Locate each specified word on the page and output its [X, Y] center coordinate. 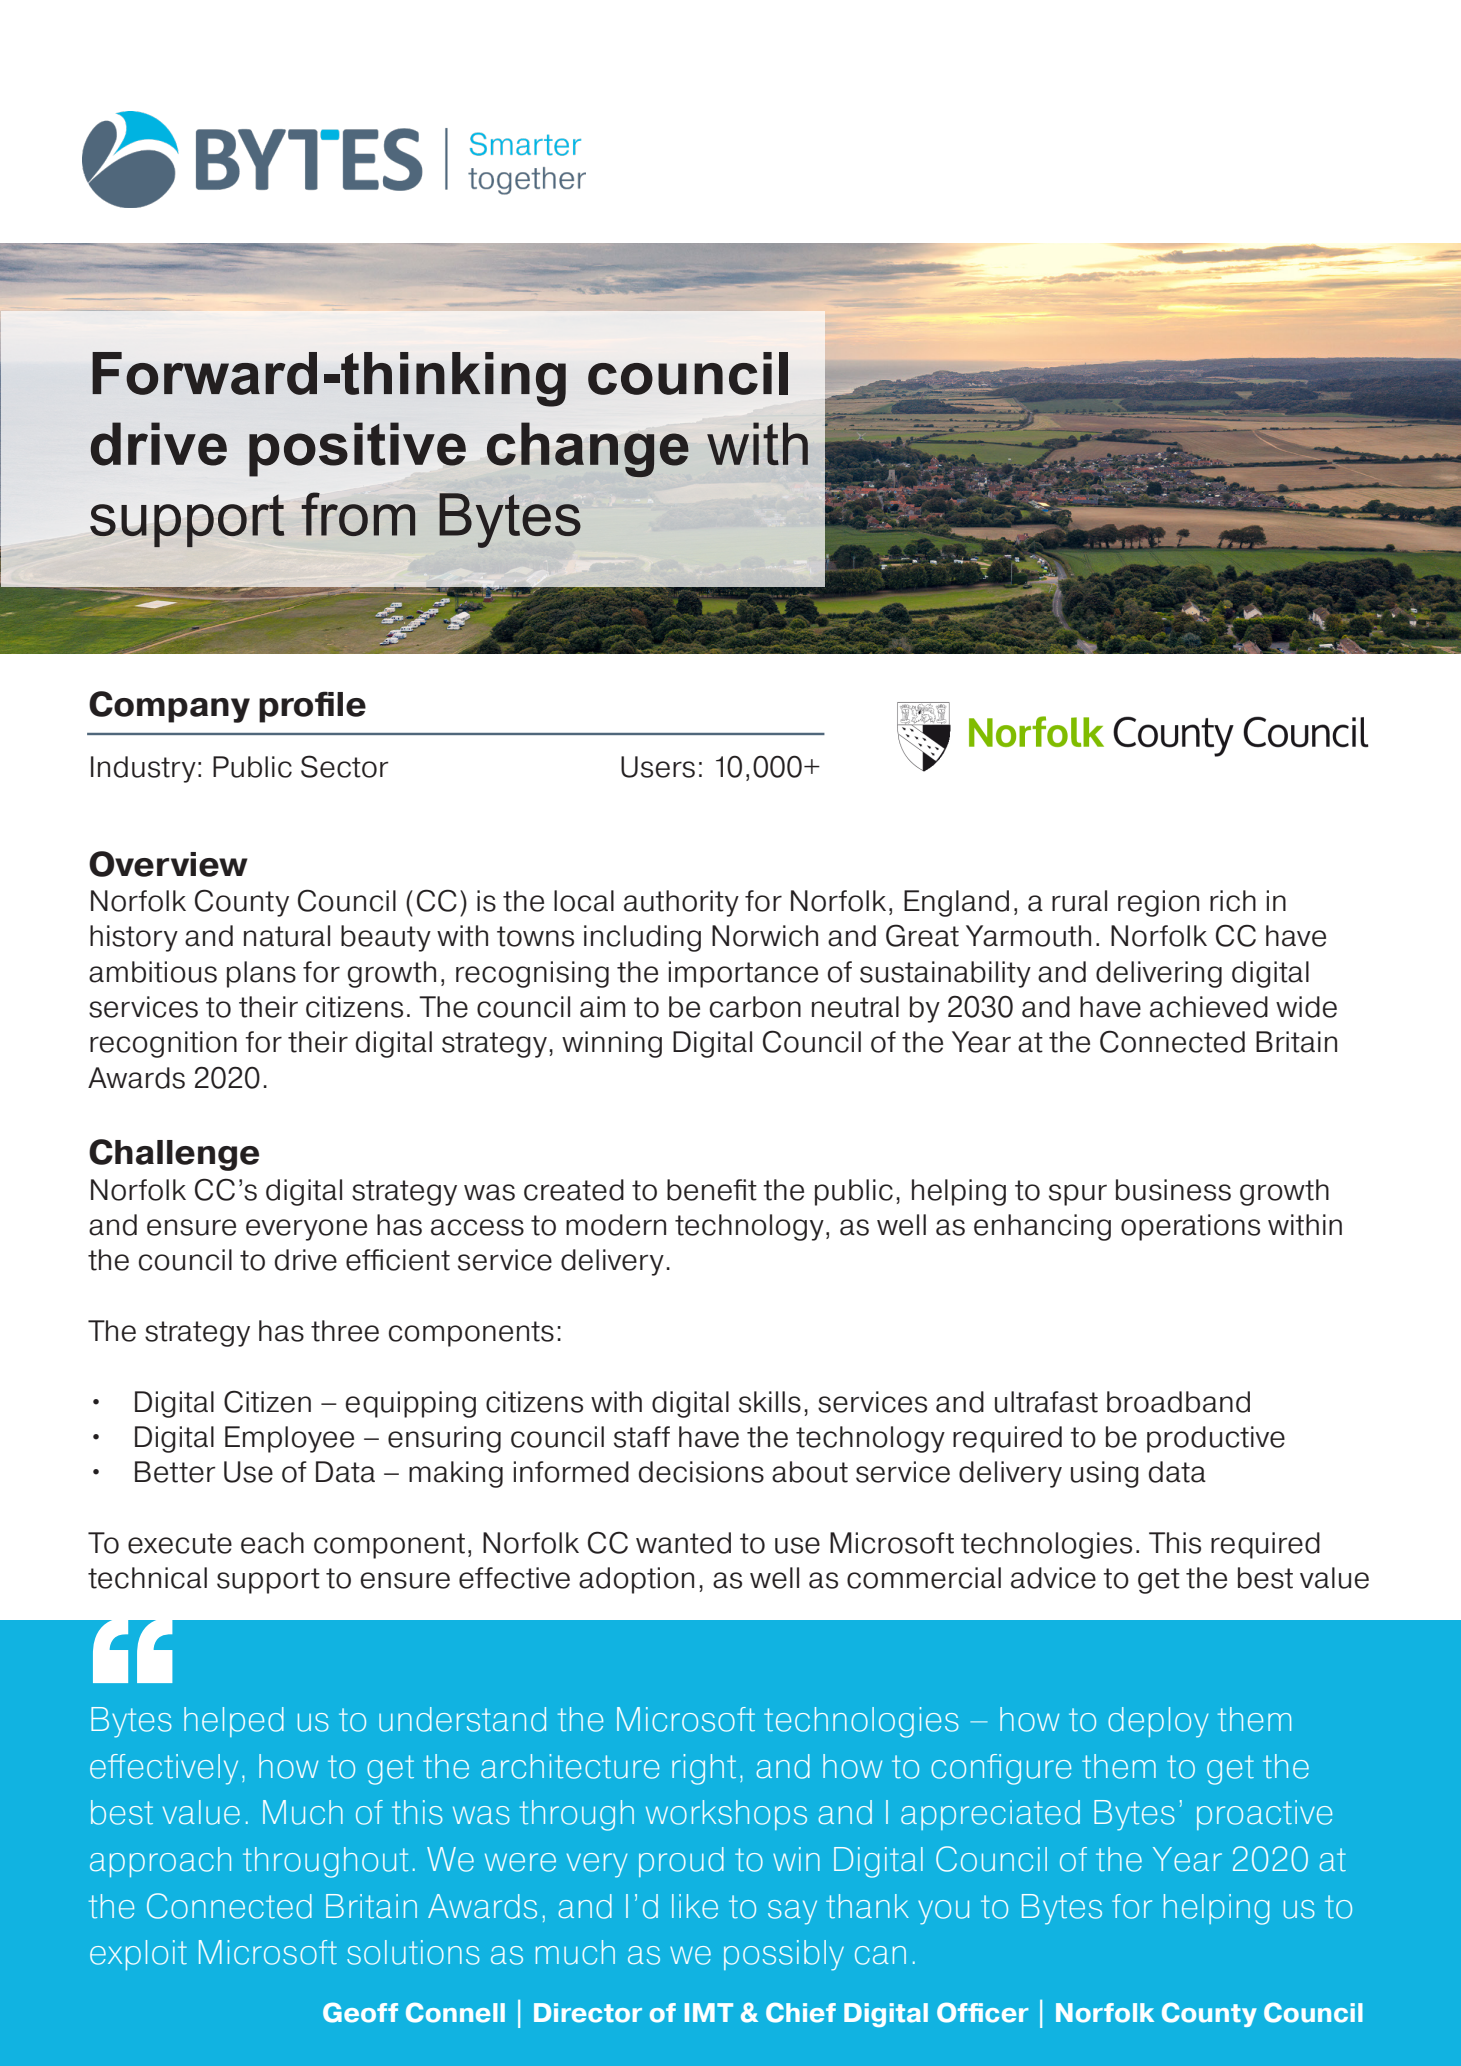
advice [1053, 1578]
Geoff [360, 2012]
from [358, 514]
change [588, 449]
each [272, 1543]
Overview [168, 864]
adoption [636, 1580]
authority [681, 903]
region [1158, 903]
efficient [398, 1260]
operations [1190, 1227]
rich [1233, 901]
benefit [712, 1190]
